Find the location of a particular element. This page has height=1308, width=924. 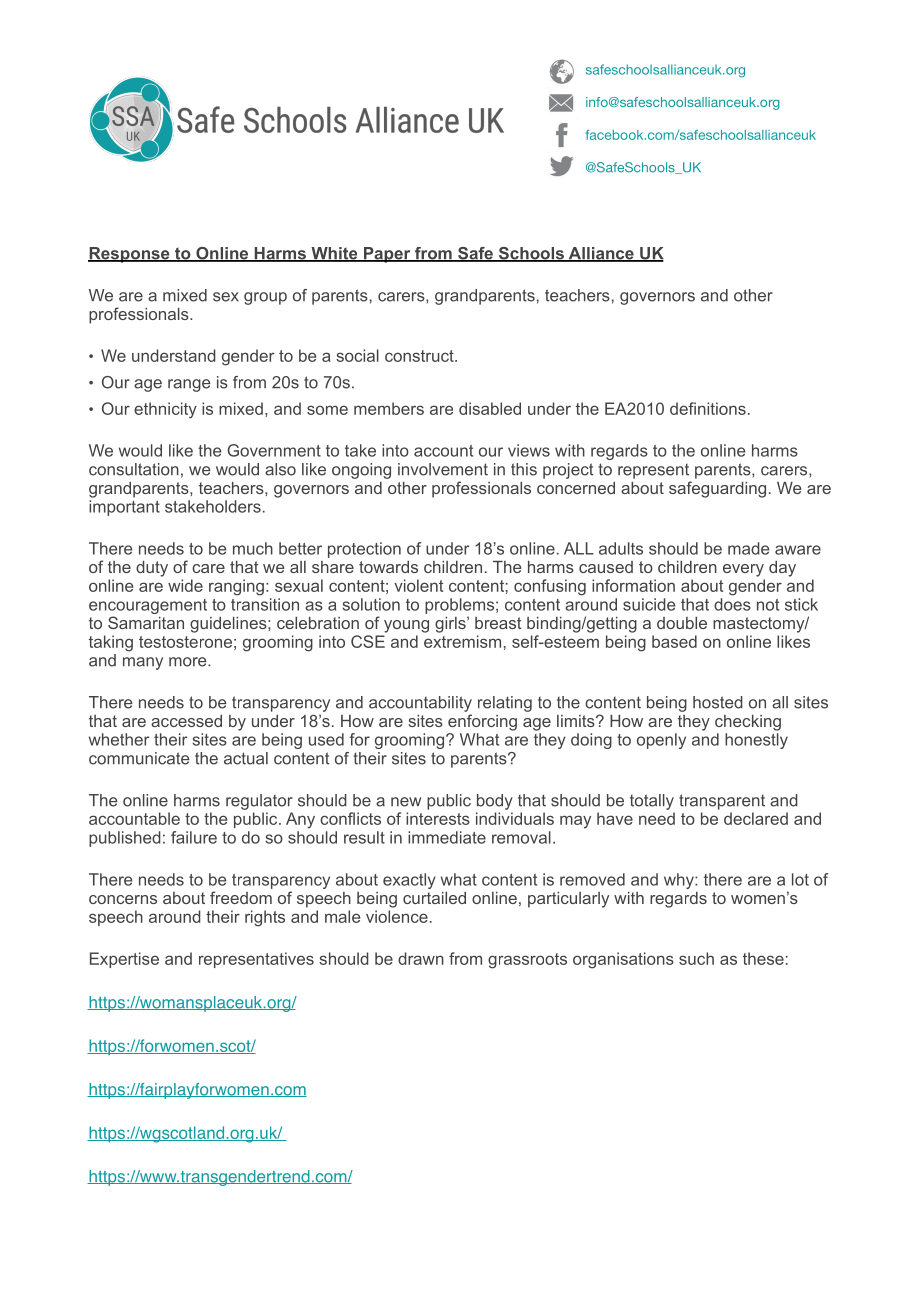

ethnicity is located at coordinates (165, 410).
